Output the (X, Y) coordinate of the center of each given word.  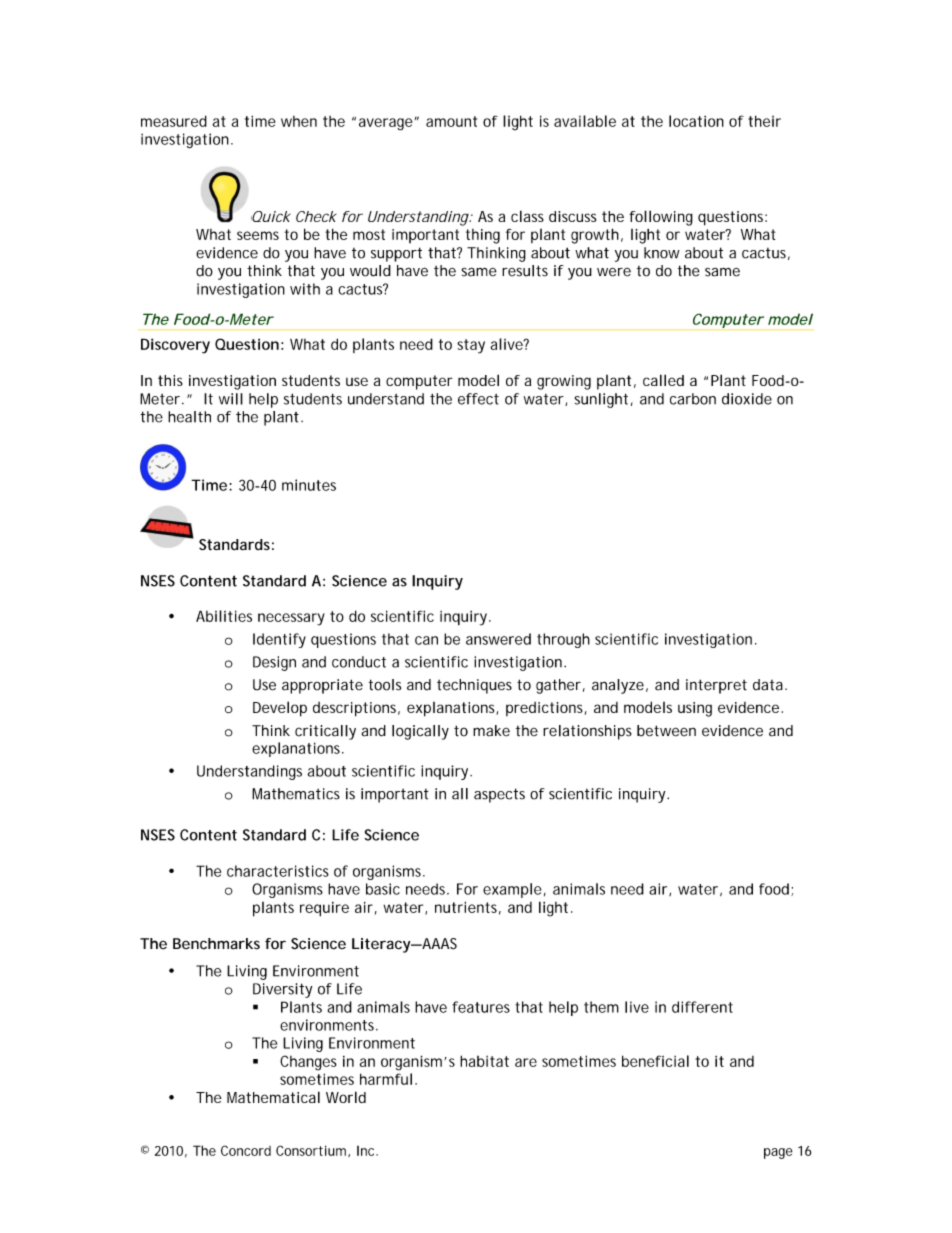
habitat (484, 1061)
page (778, 1153)
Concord (246, 1150)
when (299, 121)
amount (451, 121)
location (696, 121)
